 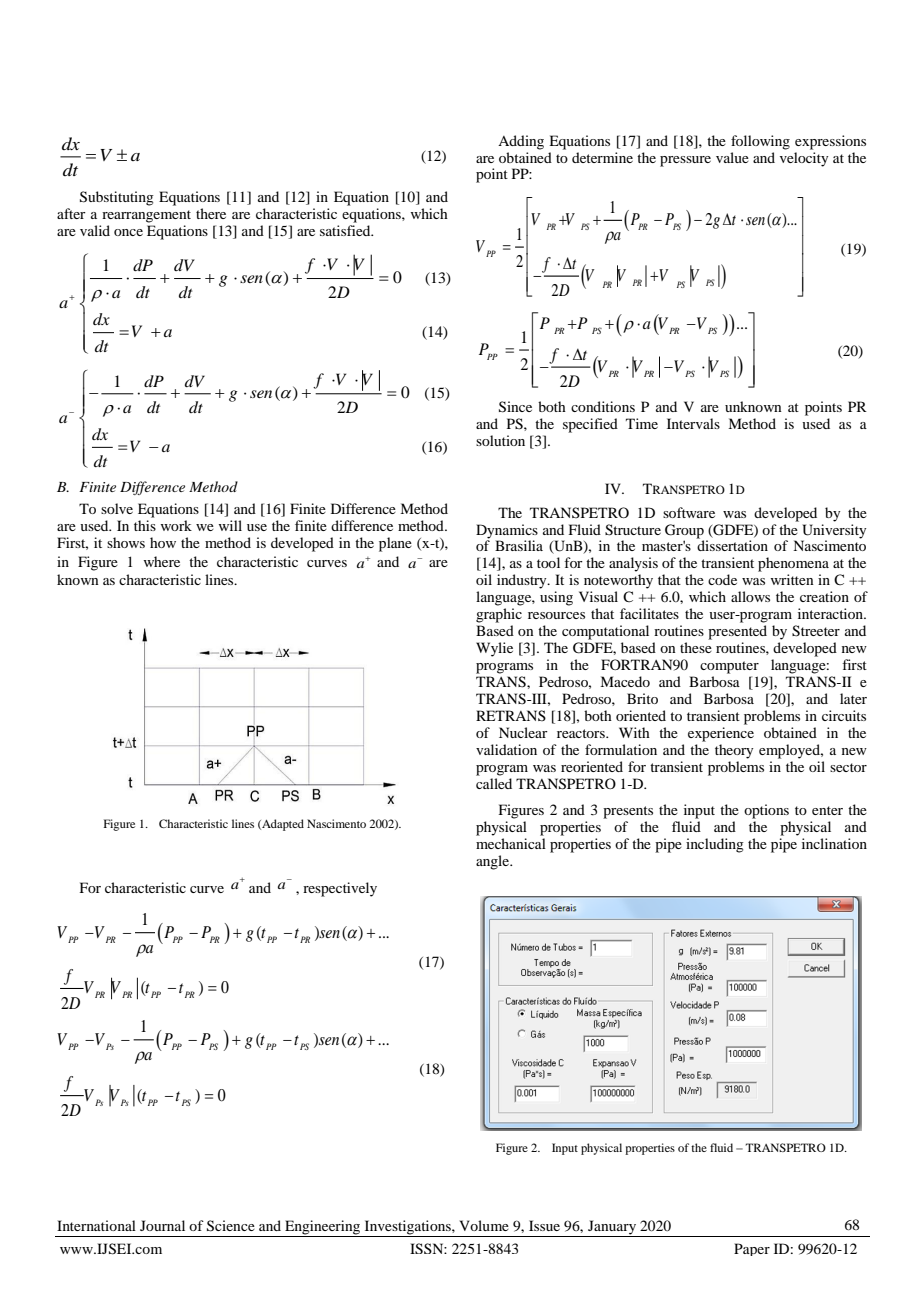 What do you see at coordinates (715, 845) in the image?
I see `including` at bounding box center [715, 845].
